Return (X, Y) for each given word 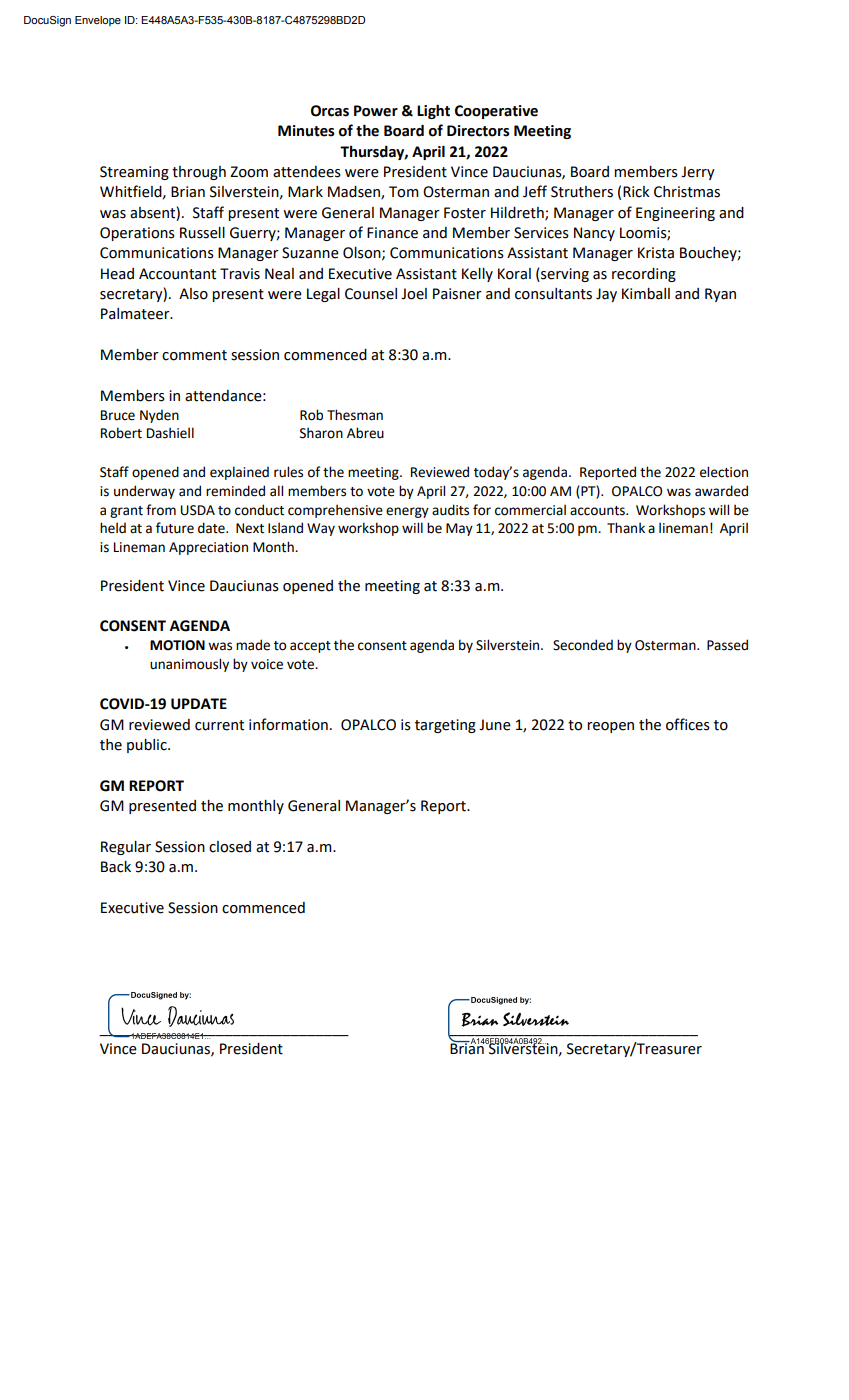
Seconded (583, 645)
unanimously (189, 665)
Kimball (646, 294)
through (199, 173)
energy (407, 512)
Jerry (698, 173)
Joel (414, 294)
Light (433, 111)
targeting (445, 726)
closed (230, 847)
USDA (198, 510)
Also (193, 294)
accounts (598, 511)
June (495, 725)
